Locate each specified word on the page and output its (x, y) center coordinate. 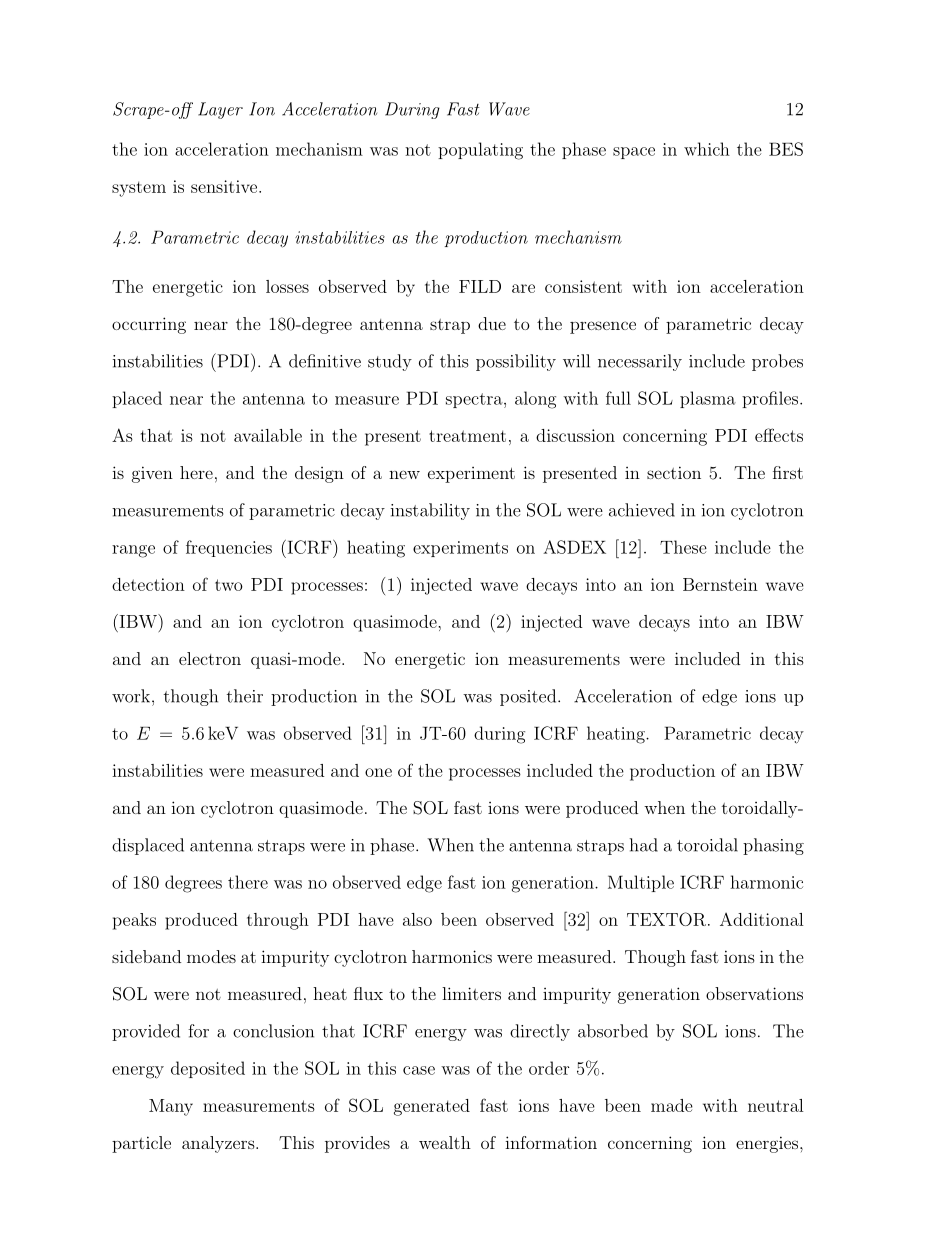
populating (480, 151)
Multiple (641, 883)
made (672, 1105)
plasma (708, 399)
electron (210, 658)
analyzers (219, 1144)
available (268, 435)
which (707, 149)
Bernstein (720, 584)
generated (432, 1107)
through (278, 921)
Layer (220, 110)
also (417, 919)
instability (430, 511)
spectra (475, 400)
